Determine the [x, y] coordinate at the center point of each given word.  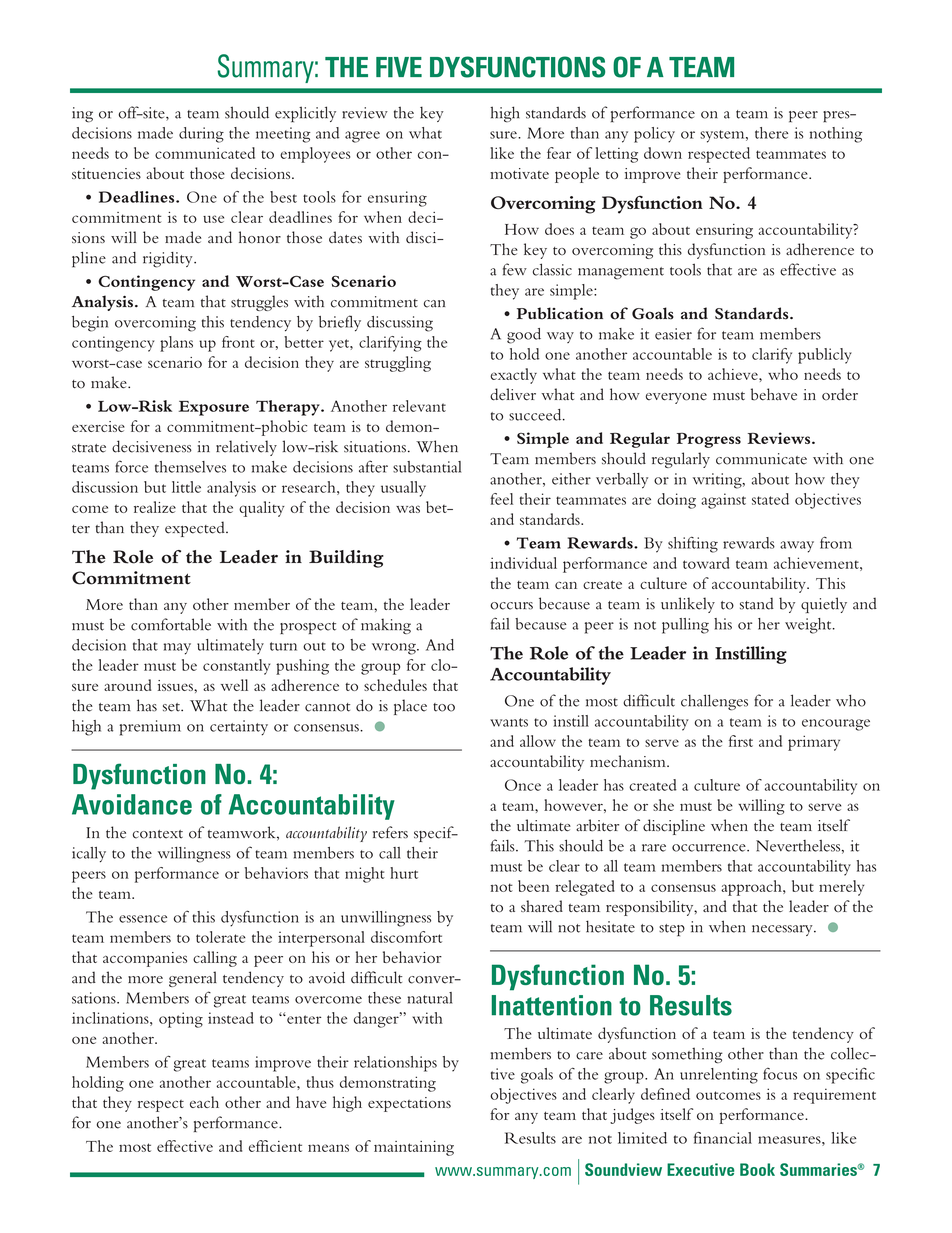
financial [723, 1138]
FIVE [399, 67]
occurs [511, 606]
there [771, 133]
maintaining [414, 1148]
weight [809, 626]
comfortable [171, 624]
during [201, 135]
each [204, 1102]
